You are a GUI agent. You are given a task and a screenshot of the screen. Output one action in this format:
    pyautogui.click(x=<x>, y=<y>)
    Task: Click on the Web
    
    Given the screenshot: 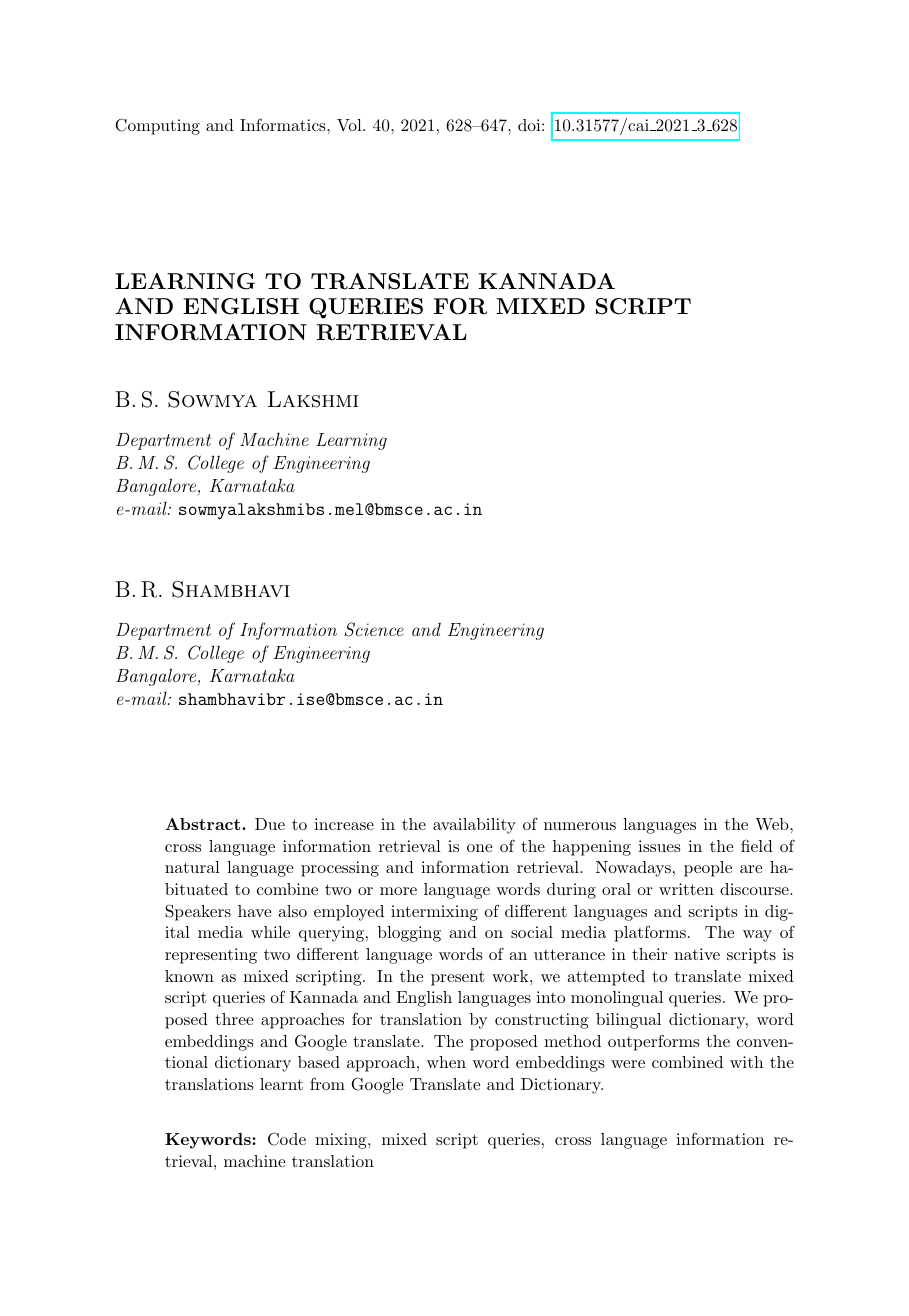 What is the action you would take?
    pyautogui.click(x=773, y=824)
